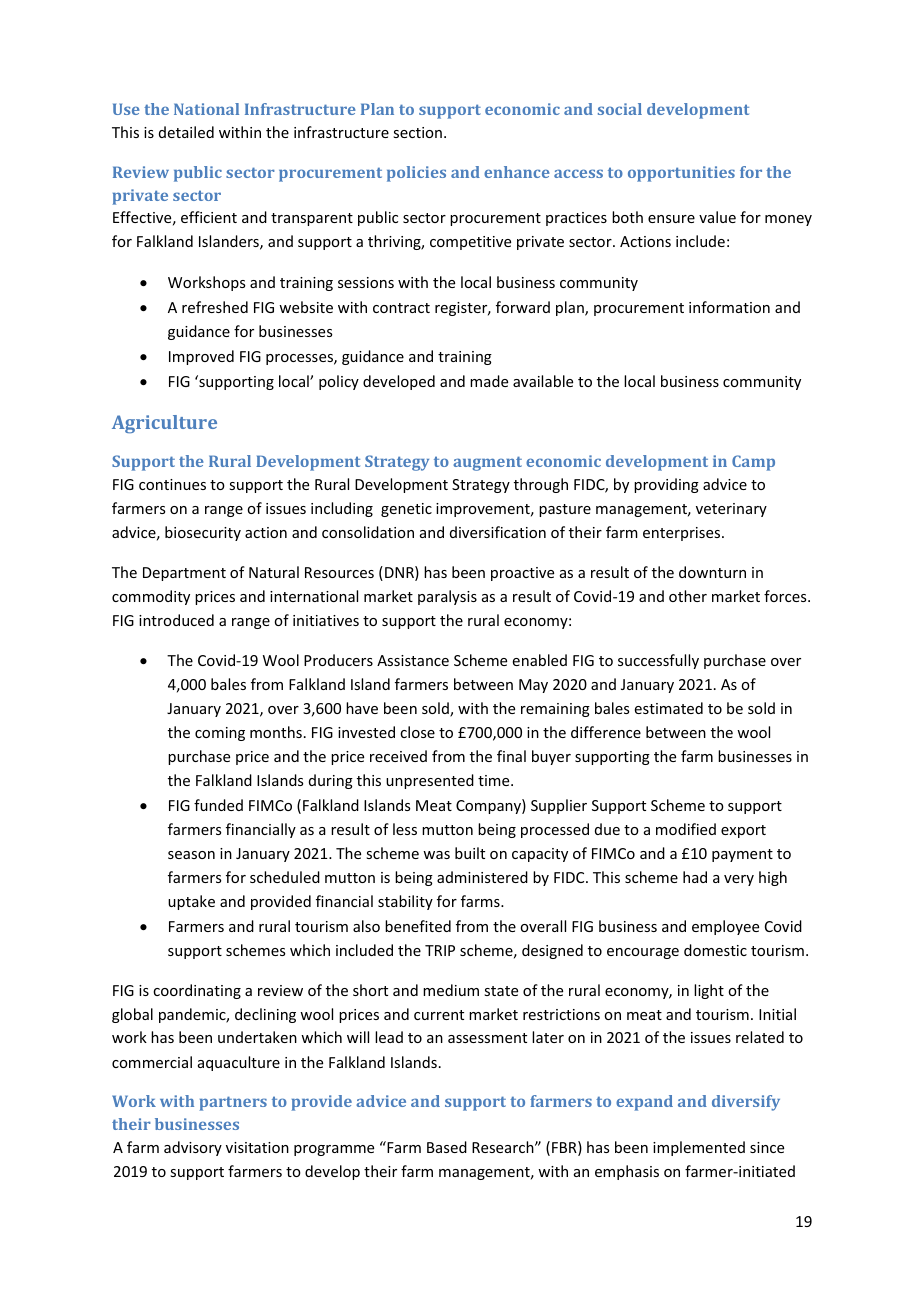 Image resolution: width=924 pixels, height=1308 pixels. What do you see at coordinates (681, 174) in the image?
I see `opportunities` at bounding box center [681, 174].
